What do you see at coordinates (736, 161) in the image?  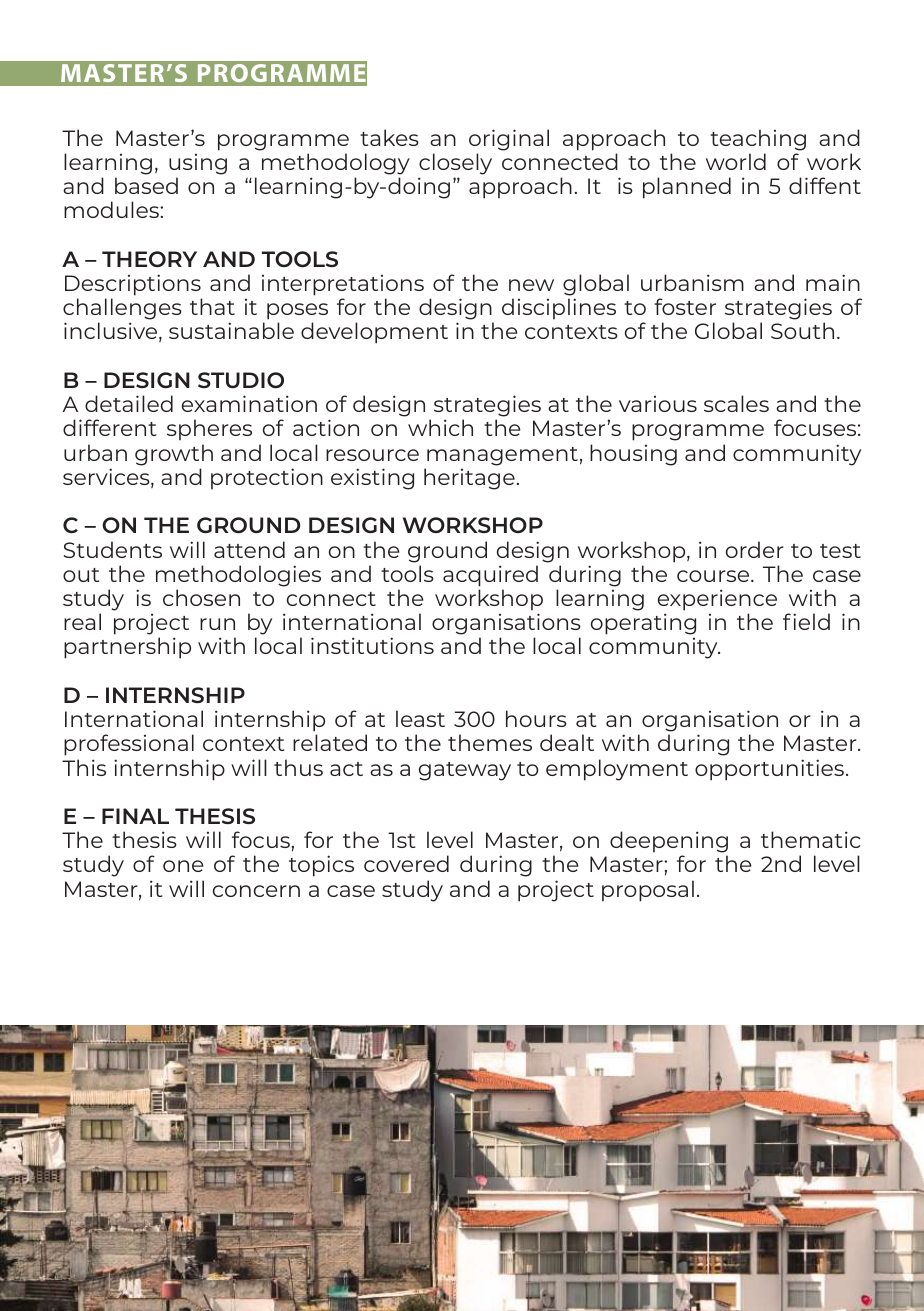 I see `world` at bounding box center [736, 161].
